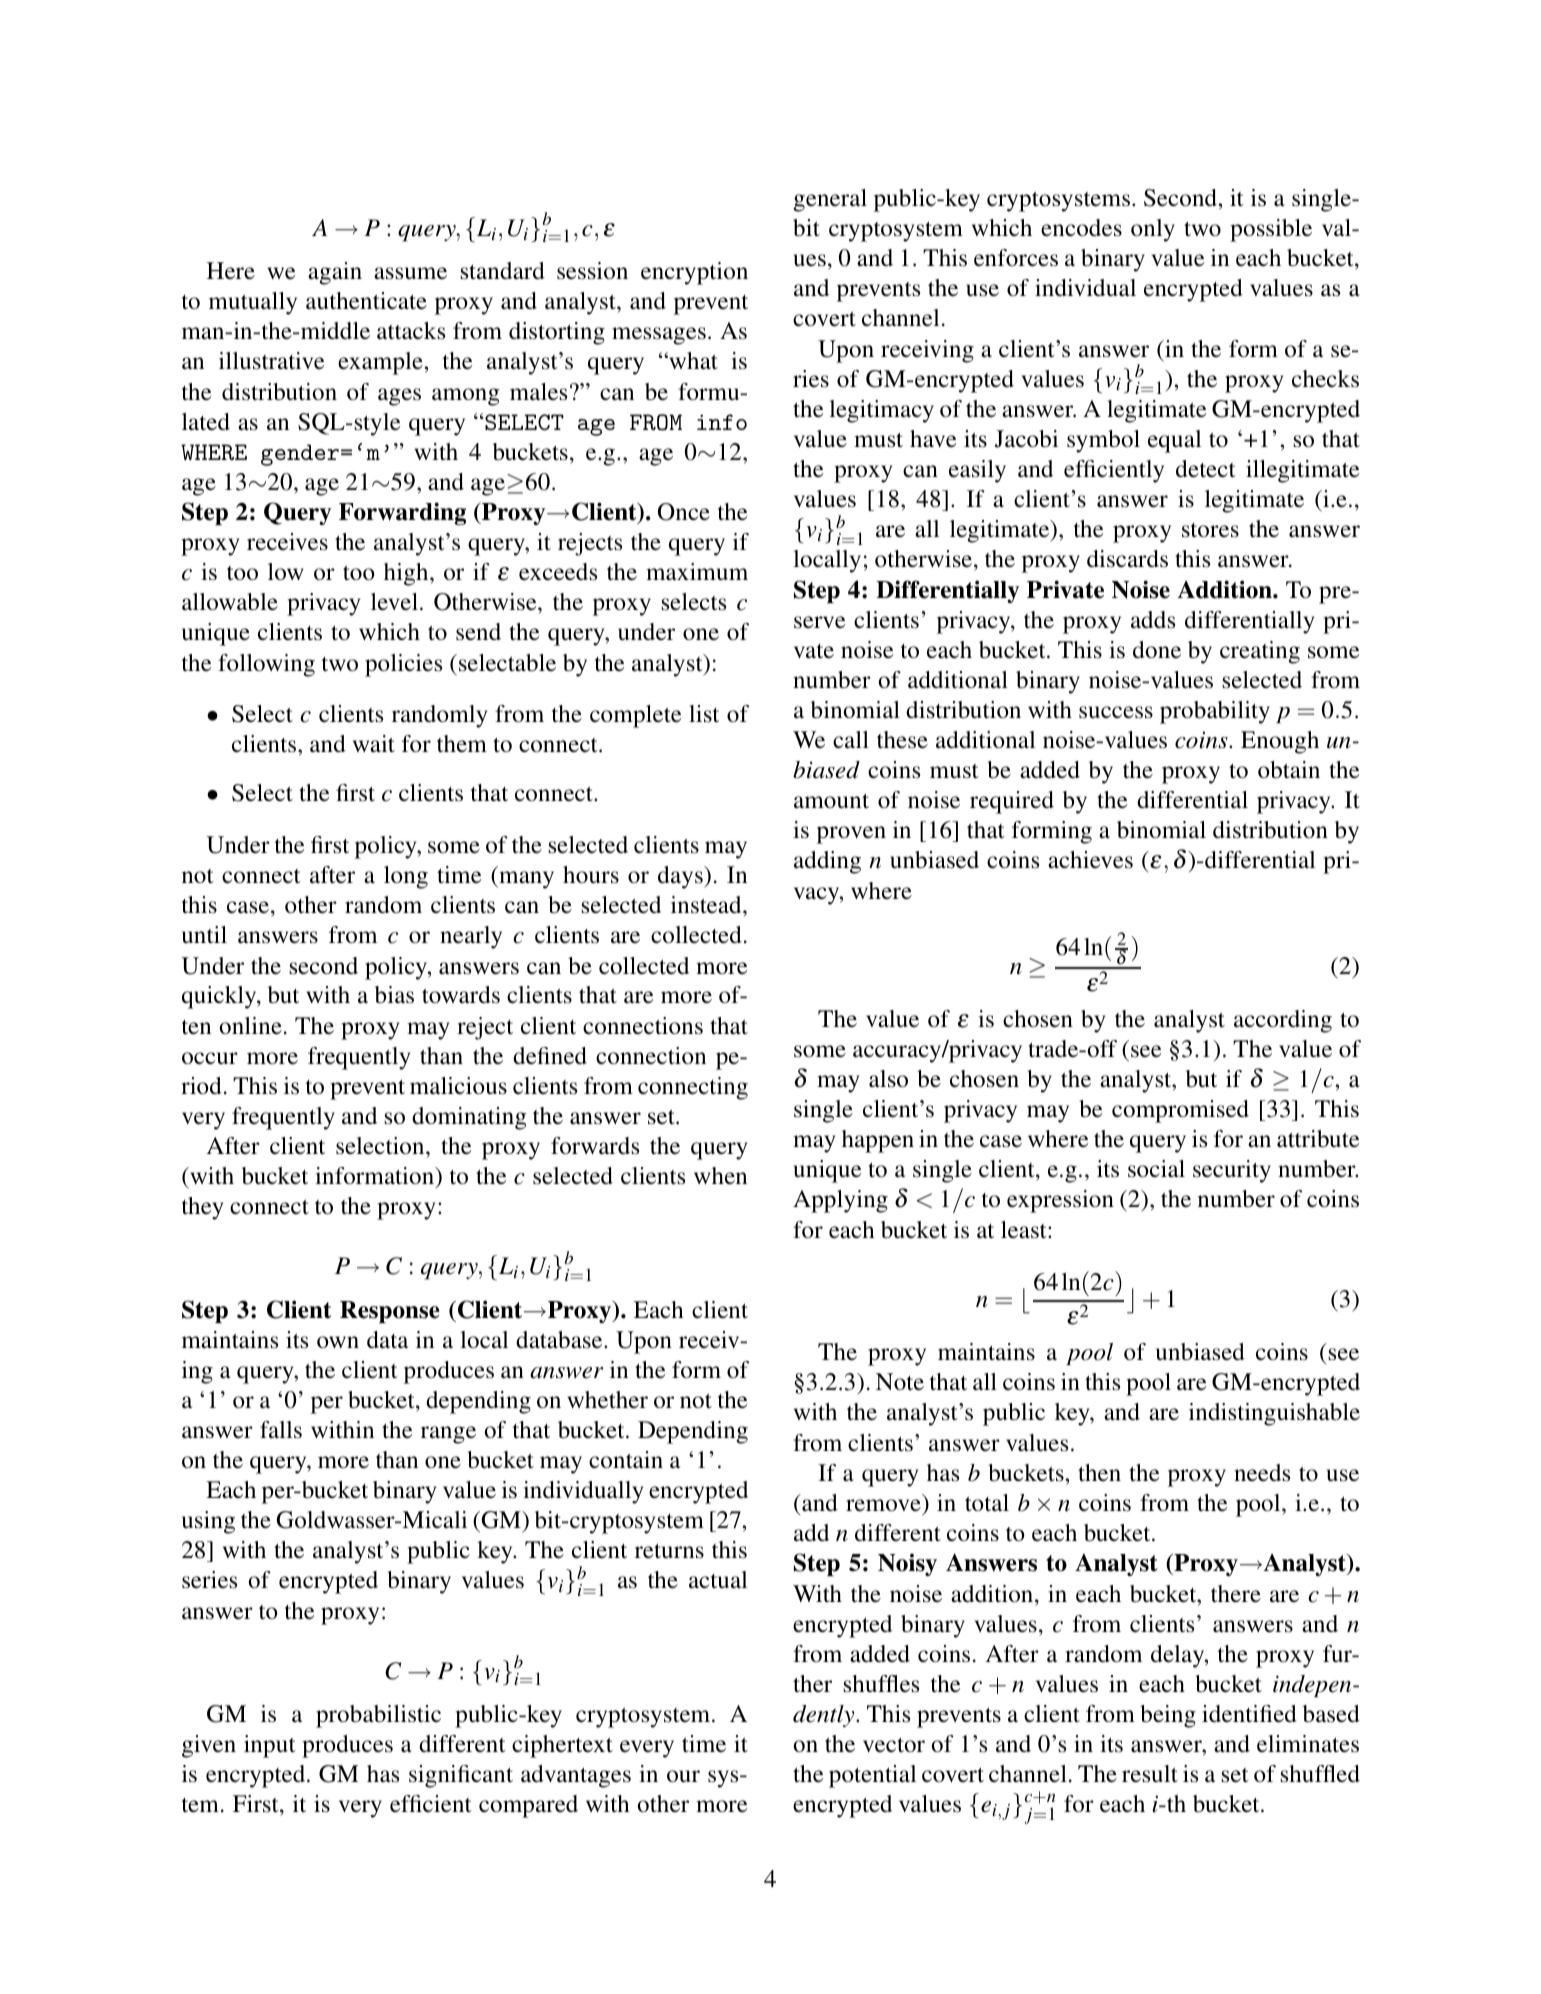  What do you see at coordinates (900, 1382) in the image?
I see `Note` at bounding box center [900, 1382].
